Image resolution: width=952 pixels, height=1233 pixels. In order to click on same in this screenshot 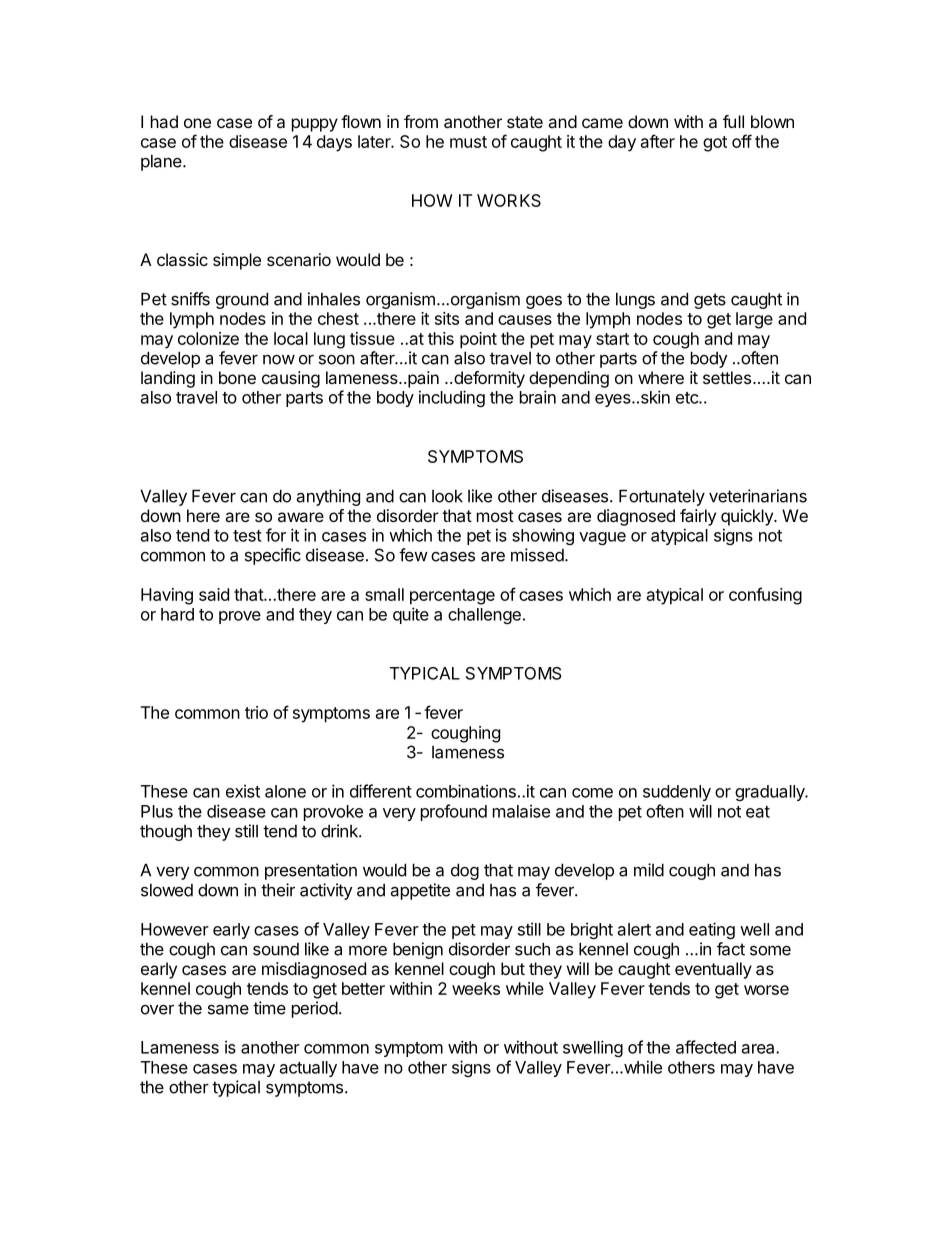, I will do `click(228, 1009)`.
